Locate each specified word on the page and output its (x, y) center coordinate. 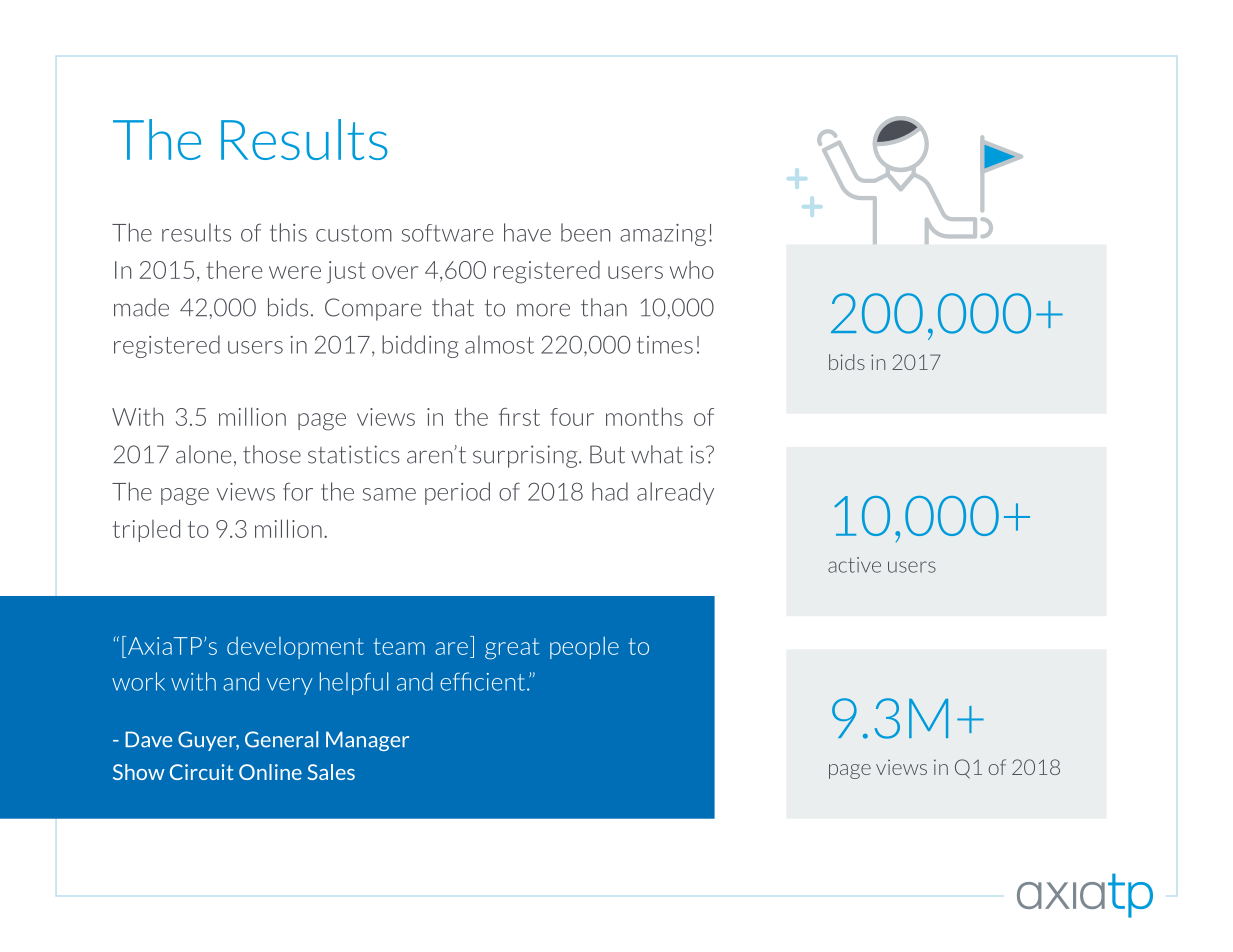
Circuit (201, 772)
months (644, 416)
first (519, 417)
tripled (146, 530)
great (512, 649)
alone (203, 454)
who (692, 270)
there (234, 269)
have (527, 232)
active (854, 565)
